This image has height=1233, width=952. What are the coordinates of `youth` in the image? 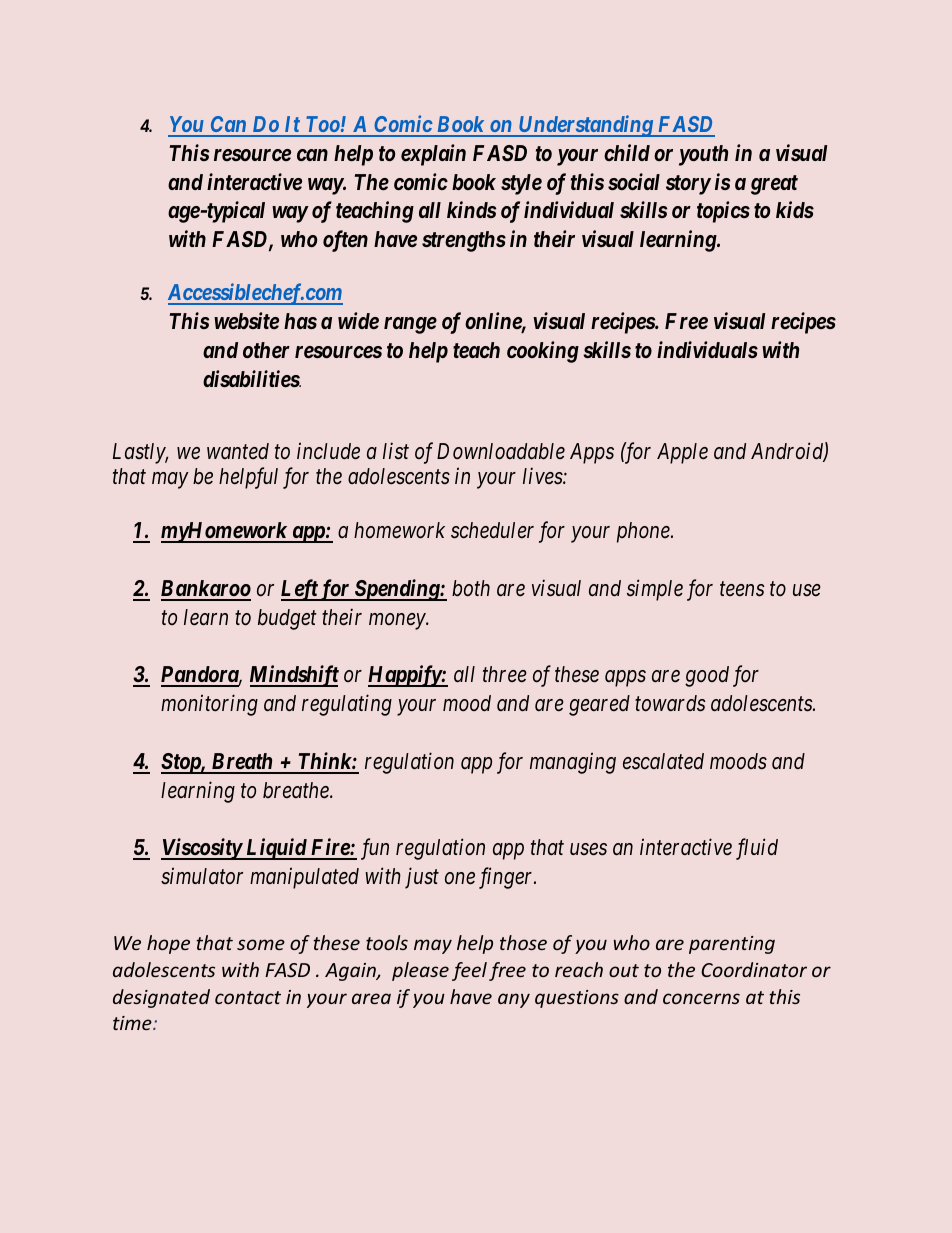 It's located at (703, 155).
